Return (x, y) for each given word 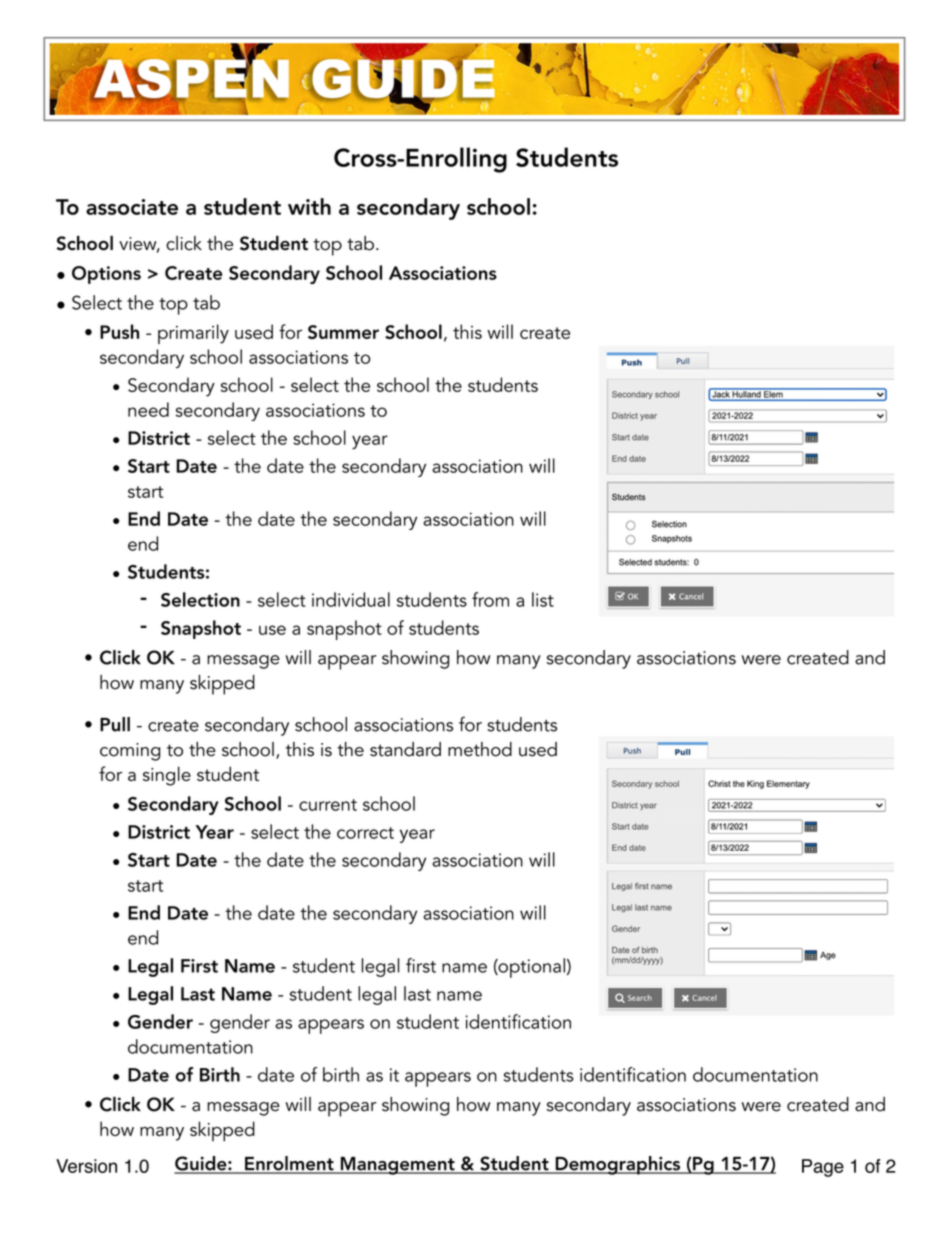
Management (397, 1166)
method (480, 749)
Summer (343, 332)
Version (86, 1166)
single (167, 776)
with (309, 206)
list (543, 599)
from (490, 599)
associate (132, 207)
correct (365, 833)
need (148, 409)
